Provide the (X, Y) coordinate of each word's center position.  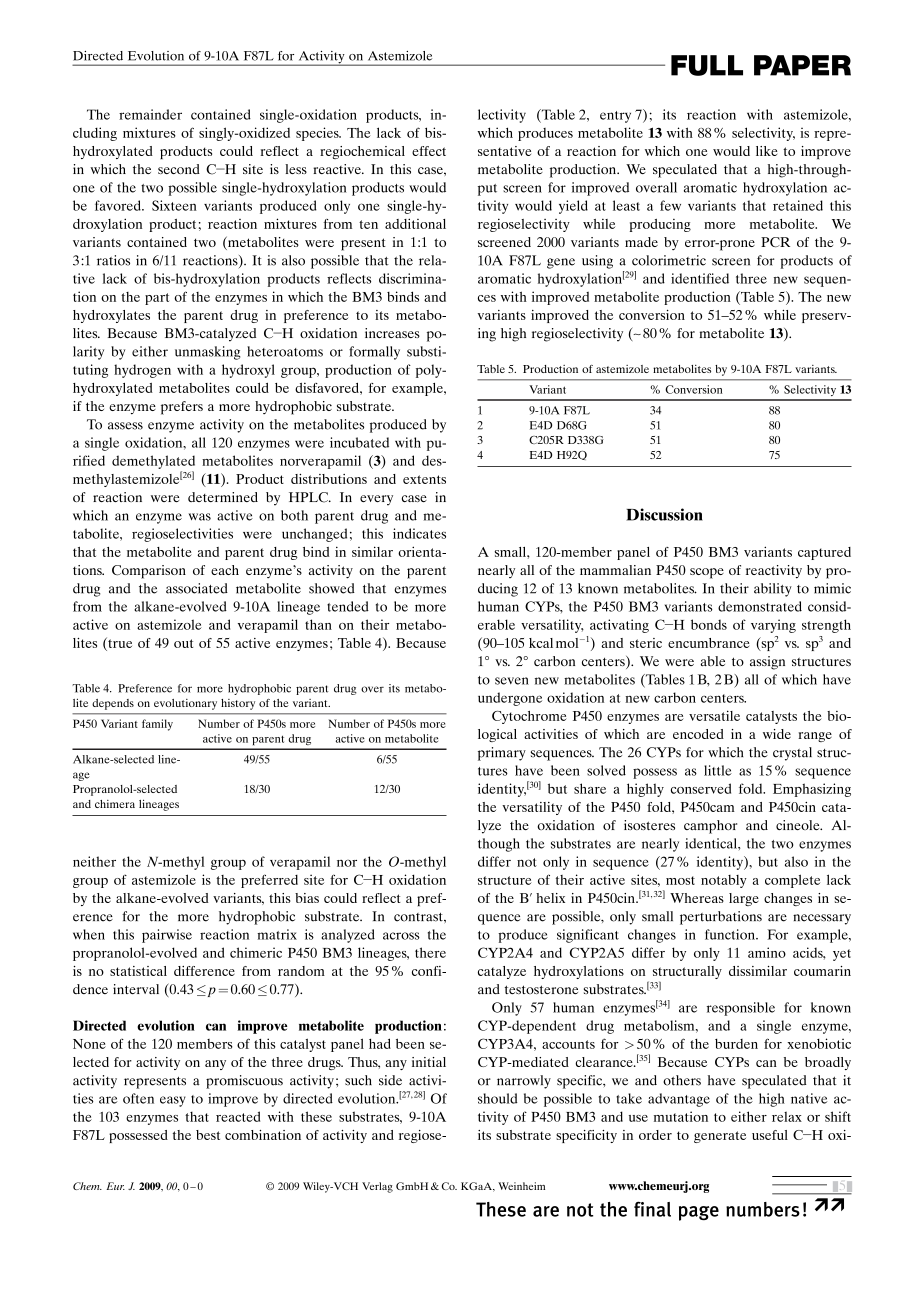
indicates (419, 533)
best (208, 1135)
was (200, 517)
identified (700, 278)
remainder (150, 114)
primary (502, 754)
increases (392, 333)
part (157, 299)
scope (707, 573)
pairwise (167, 936)
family (157, 725)
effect (429, 151)
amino (767, 952)
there (430, 952)
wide (777, 734)
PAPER (802, 65)
